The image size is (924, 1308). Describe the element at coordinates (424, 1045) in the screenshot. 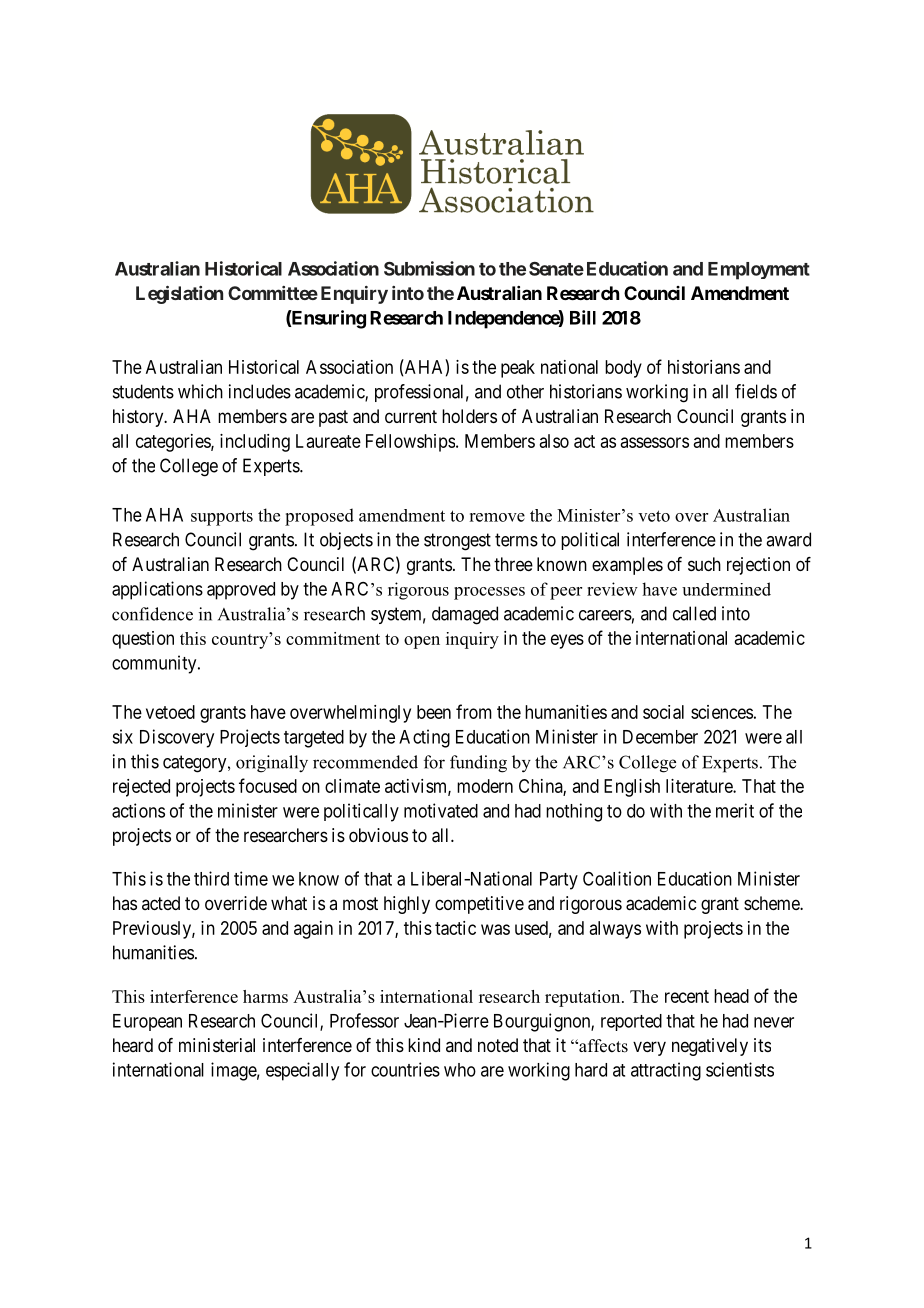

I see `kind` at that location.
